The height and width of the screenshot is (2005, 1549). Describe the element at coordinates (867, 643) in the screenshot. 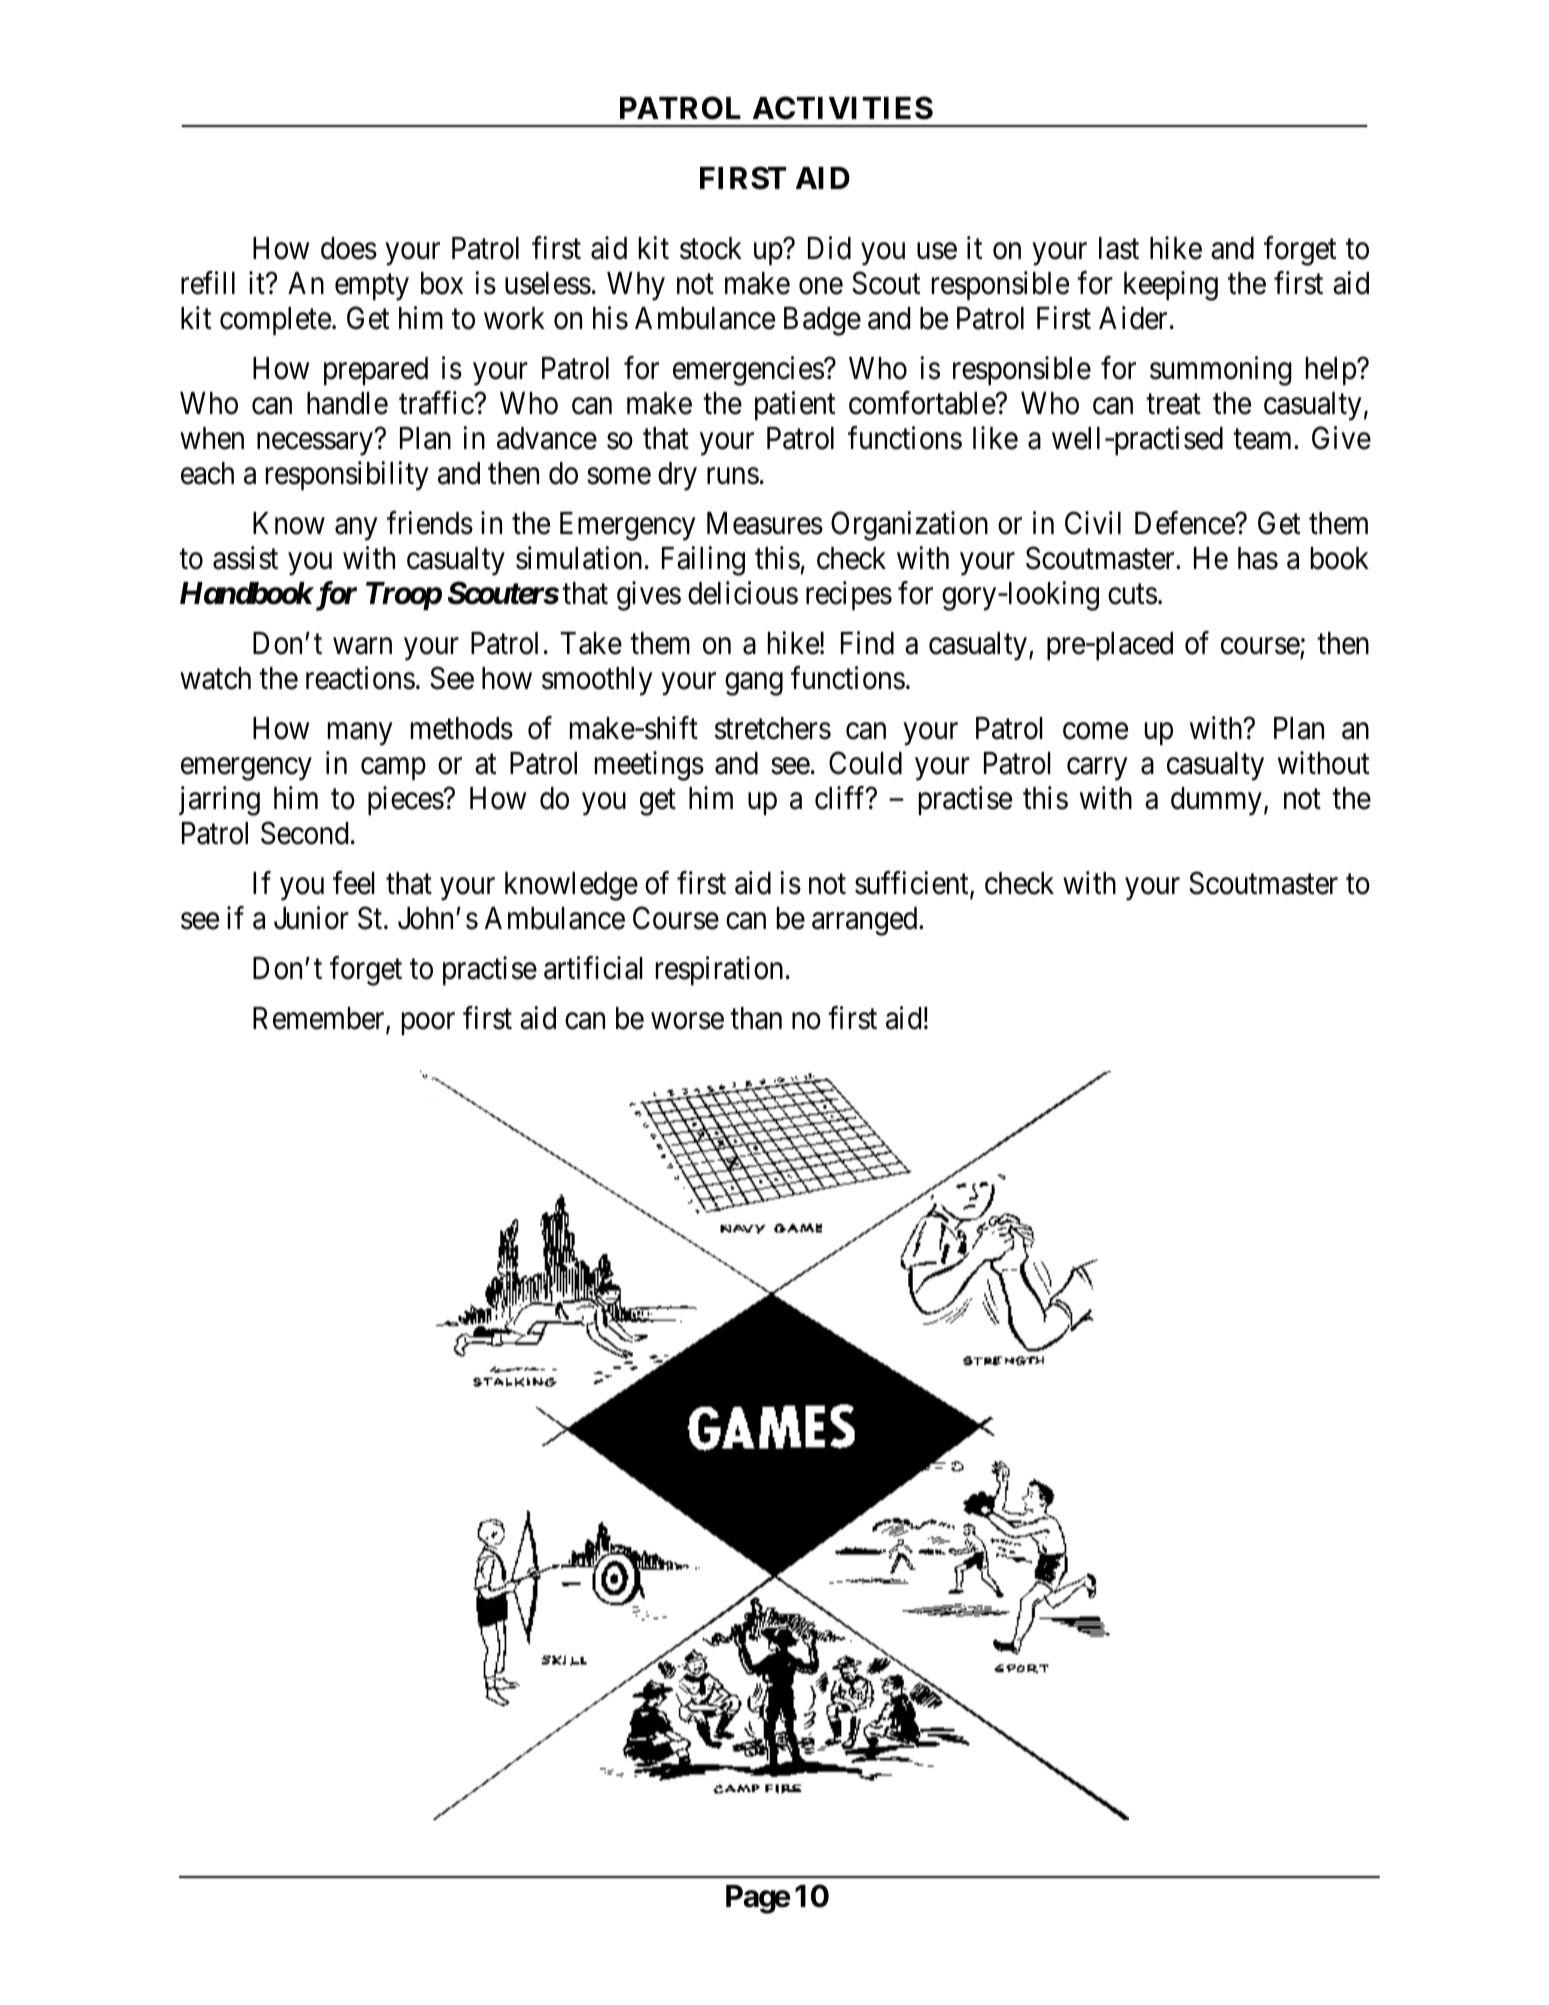

I see `Find` at that location.
